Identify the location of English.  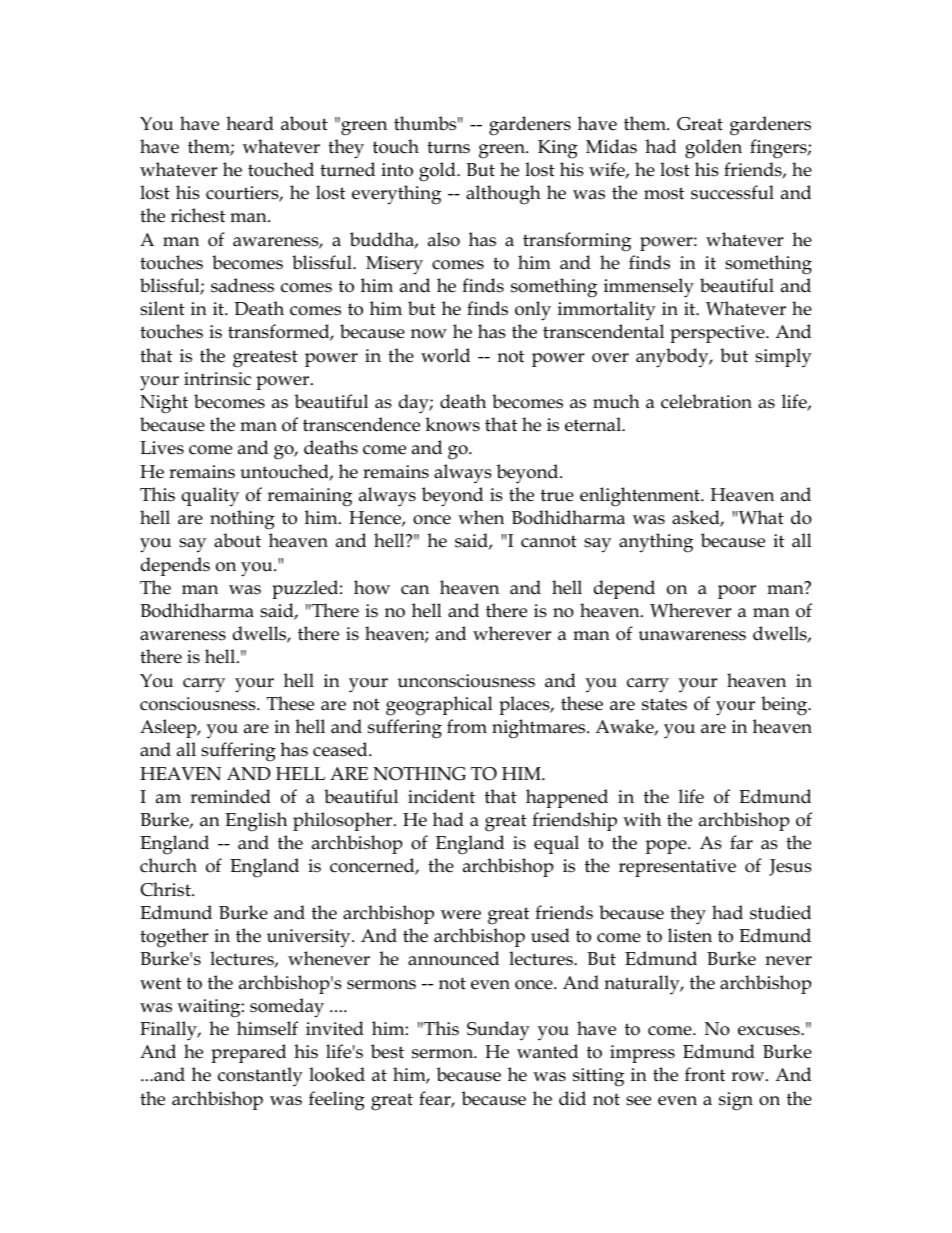
(256, 822).
